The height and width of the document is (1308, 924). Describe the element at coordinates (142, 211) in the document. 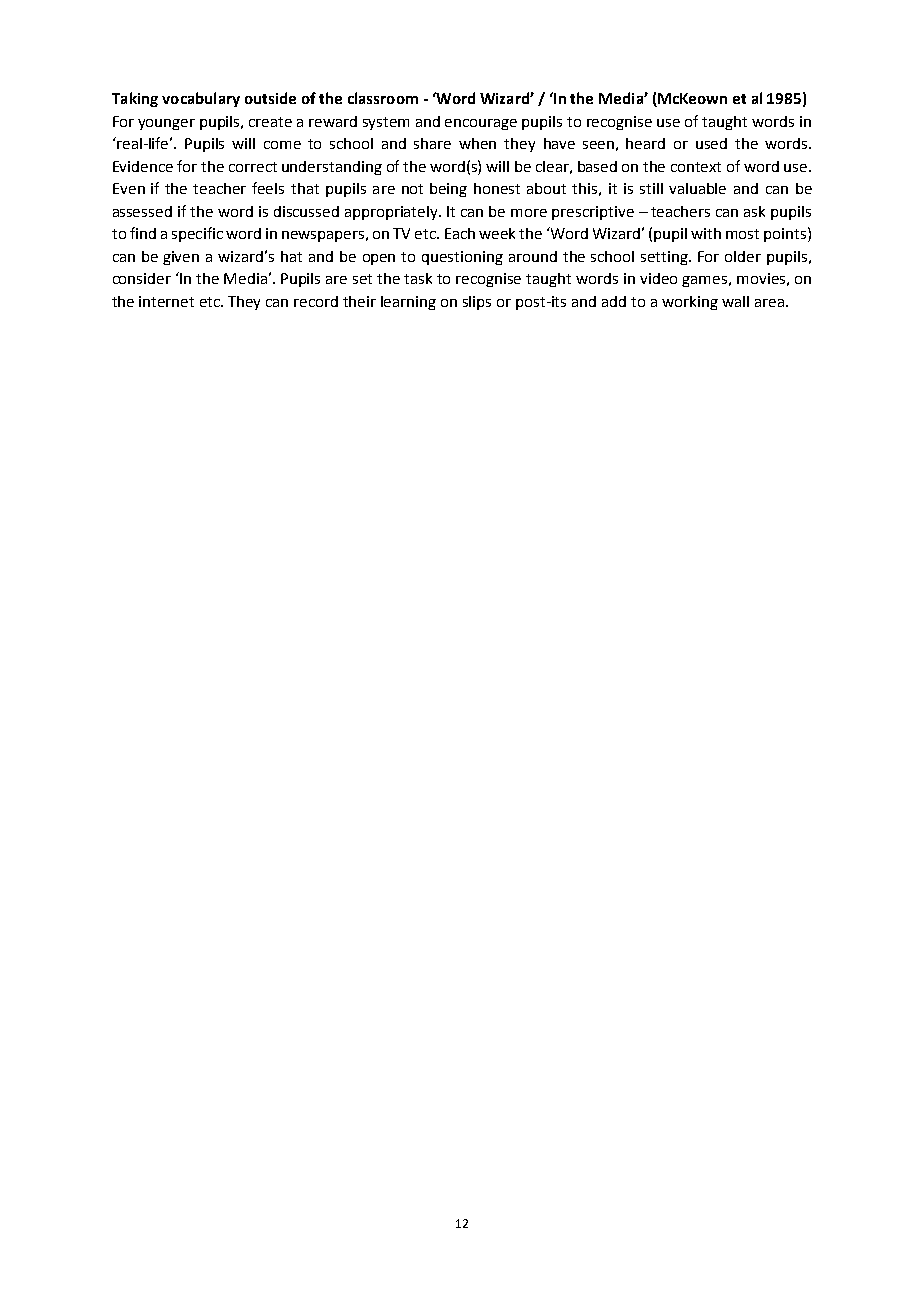

I see `assessed` at that location.
